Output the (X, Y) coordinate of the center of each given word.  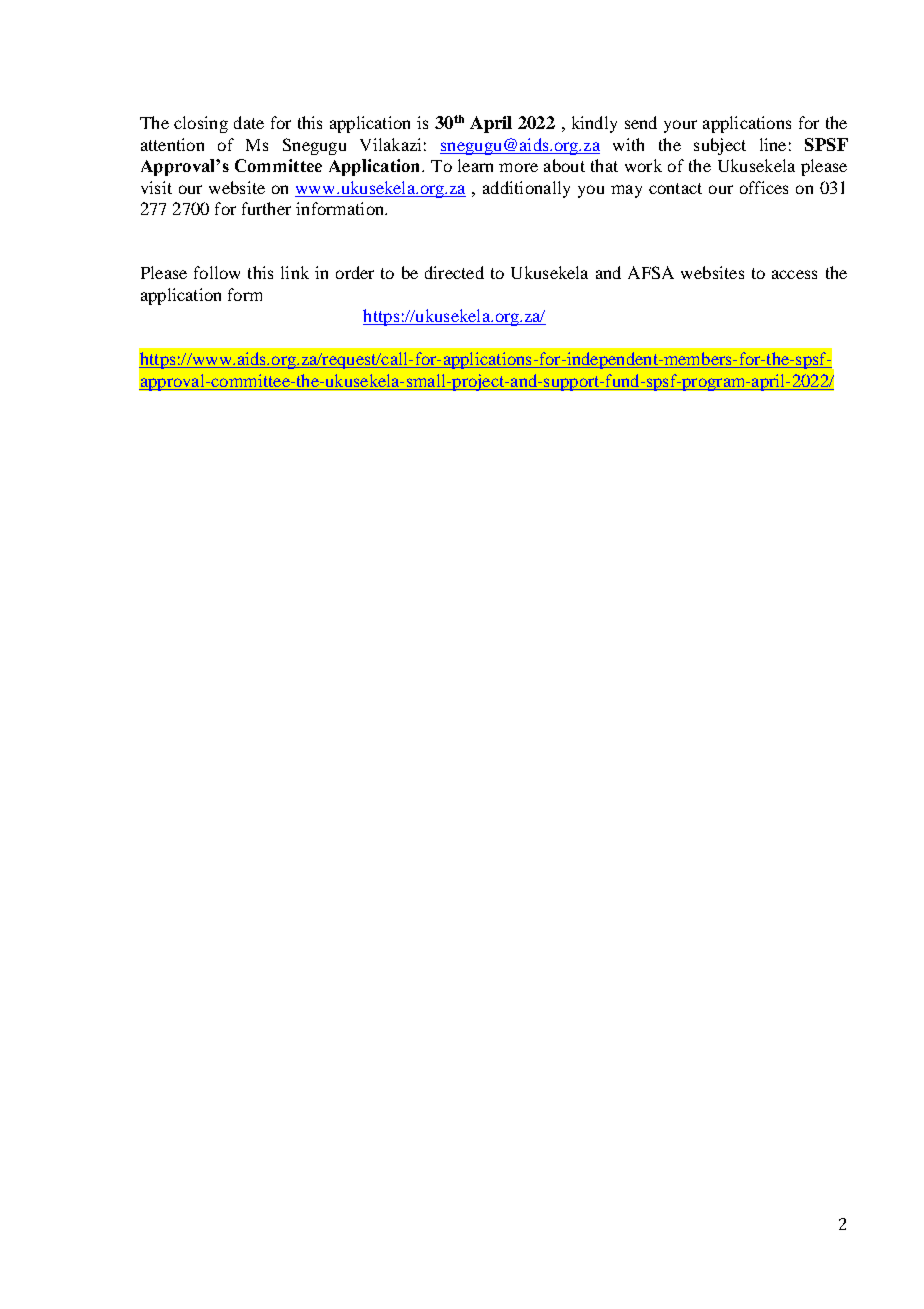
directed (454, 272)
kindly (594, 124)
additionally (526, 189)
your (680, 126)
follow (217, 272)
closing (201, 124)
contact (675, 188)
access (794, 274)
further (266, 208)
